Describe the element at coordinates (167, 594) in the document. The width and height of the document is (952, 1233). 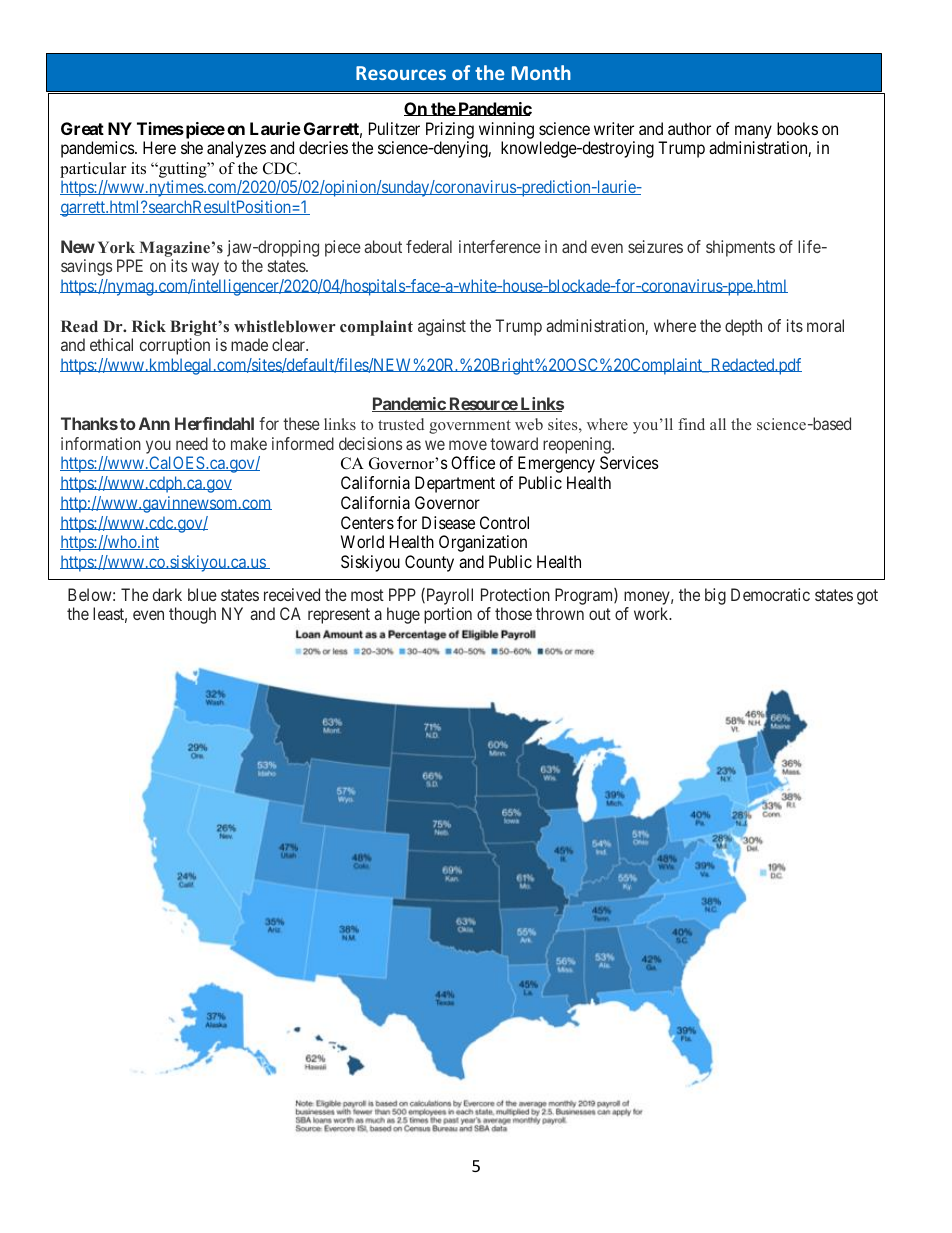
I see `dark` at that location.
